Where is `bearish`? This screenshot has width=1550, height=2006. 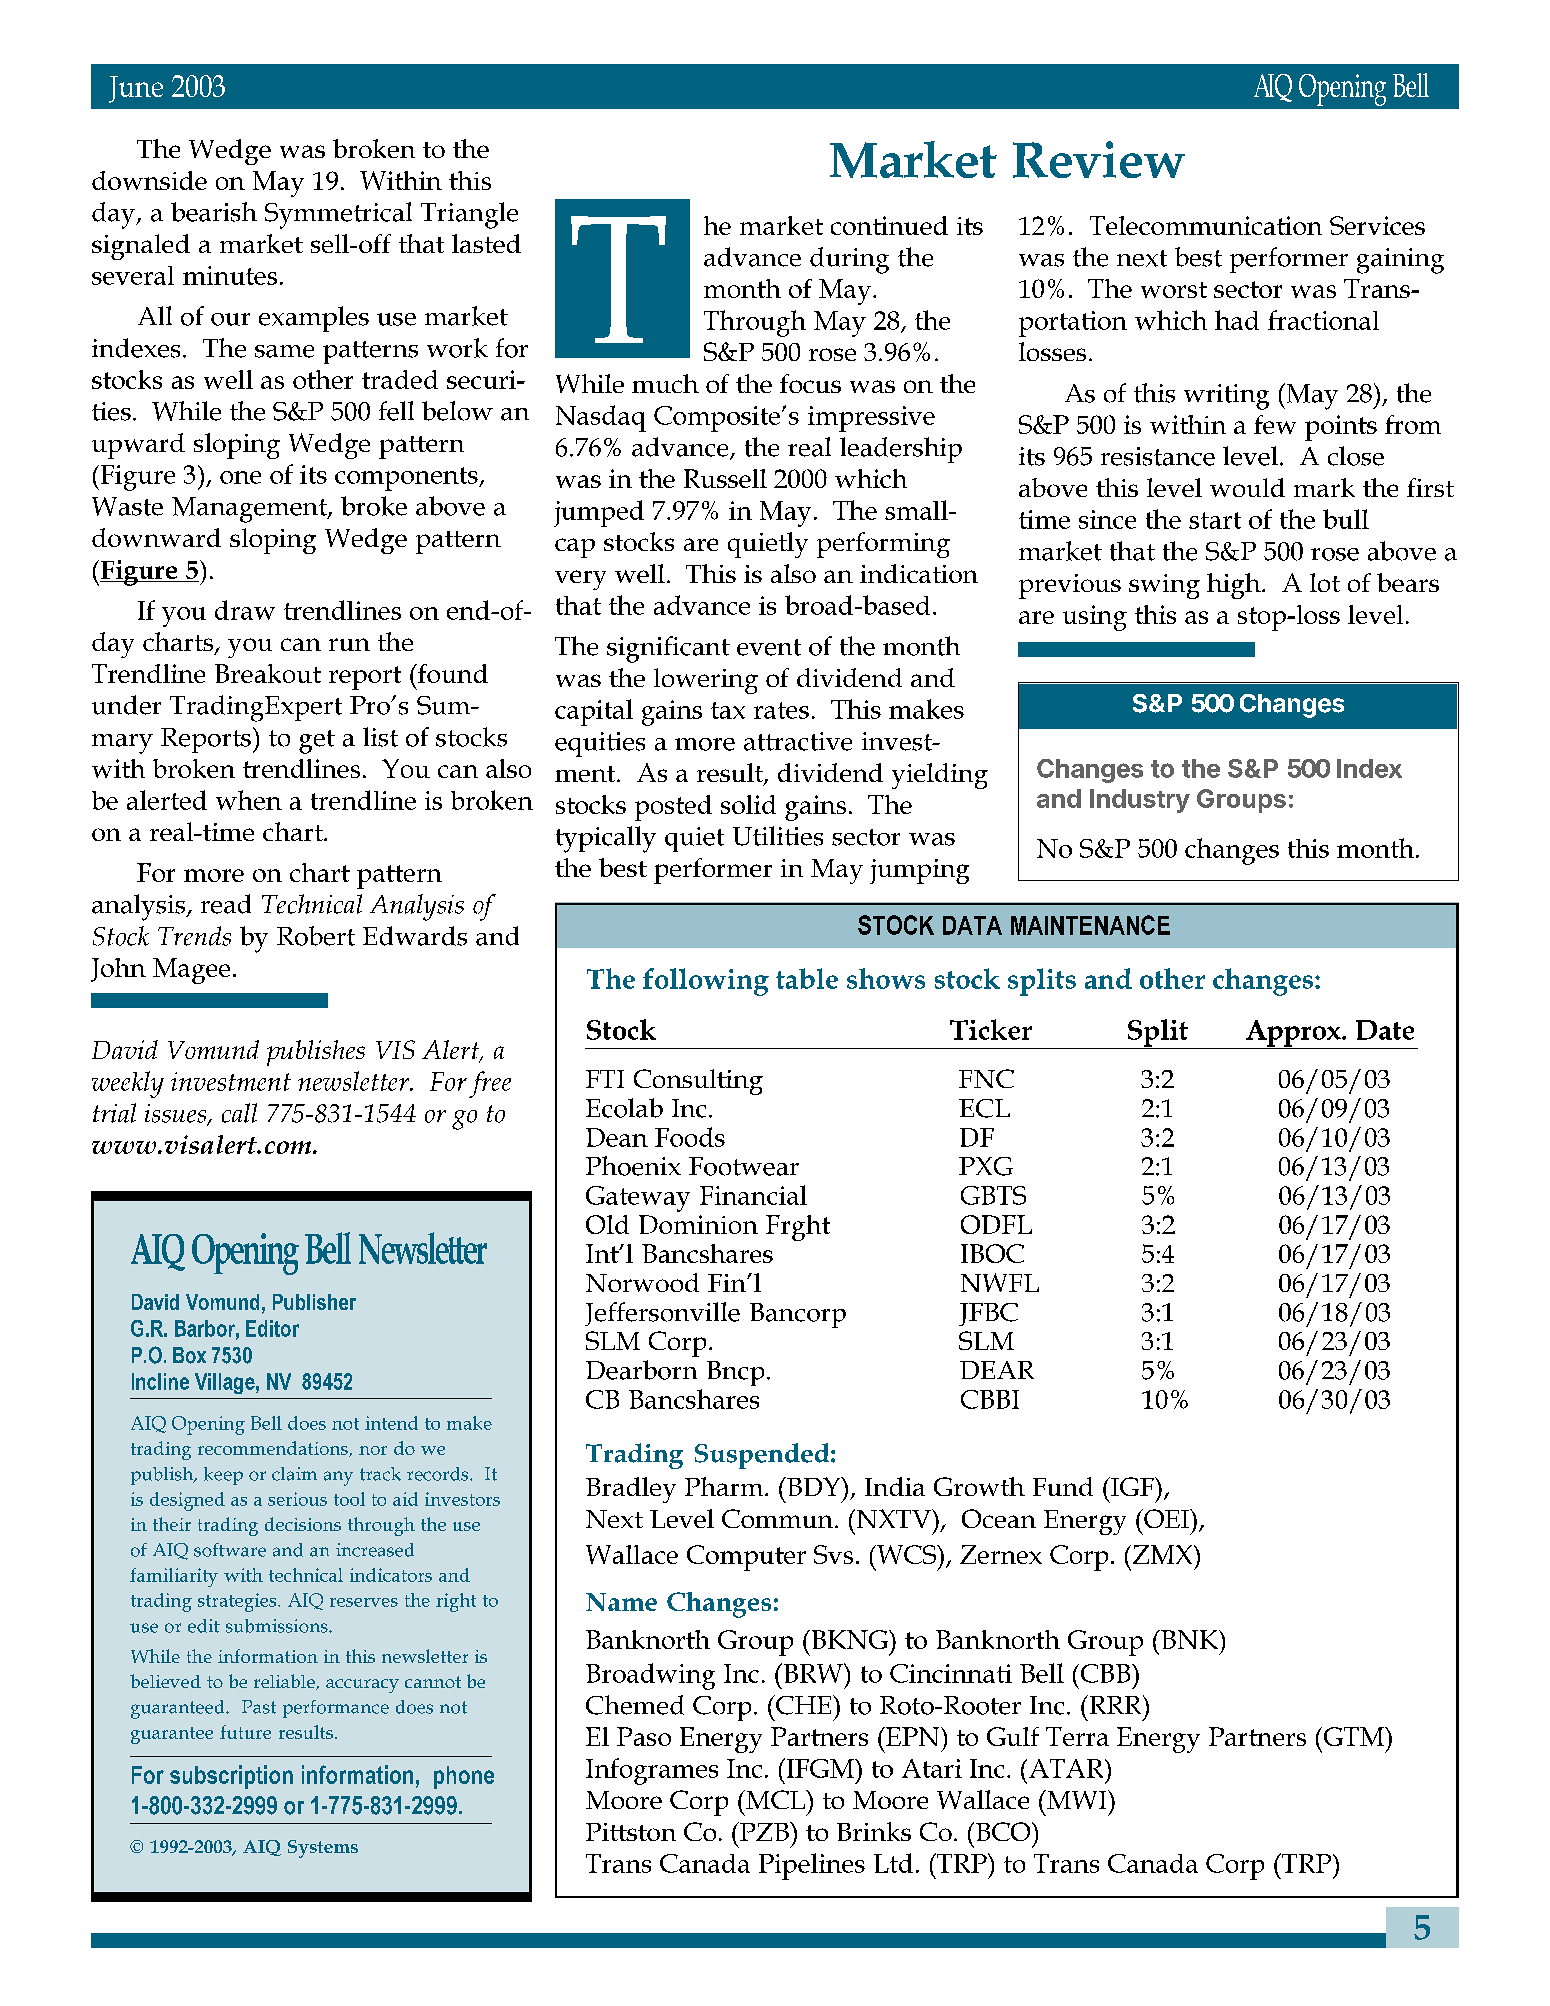 bearish is located at coordinates (214, 212).
